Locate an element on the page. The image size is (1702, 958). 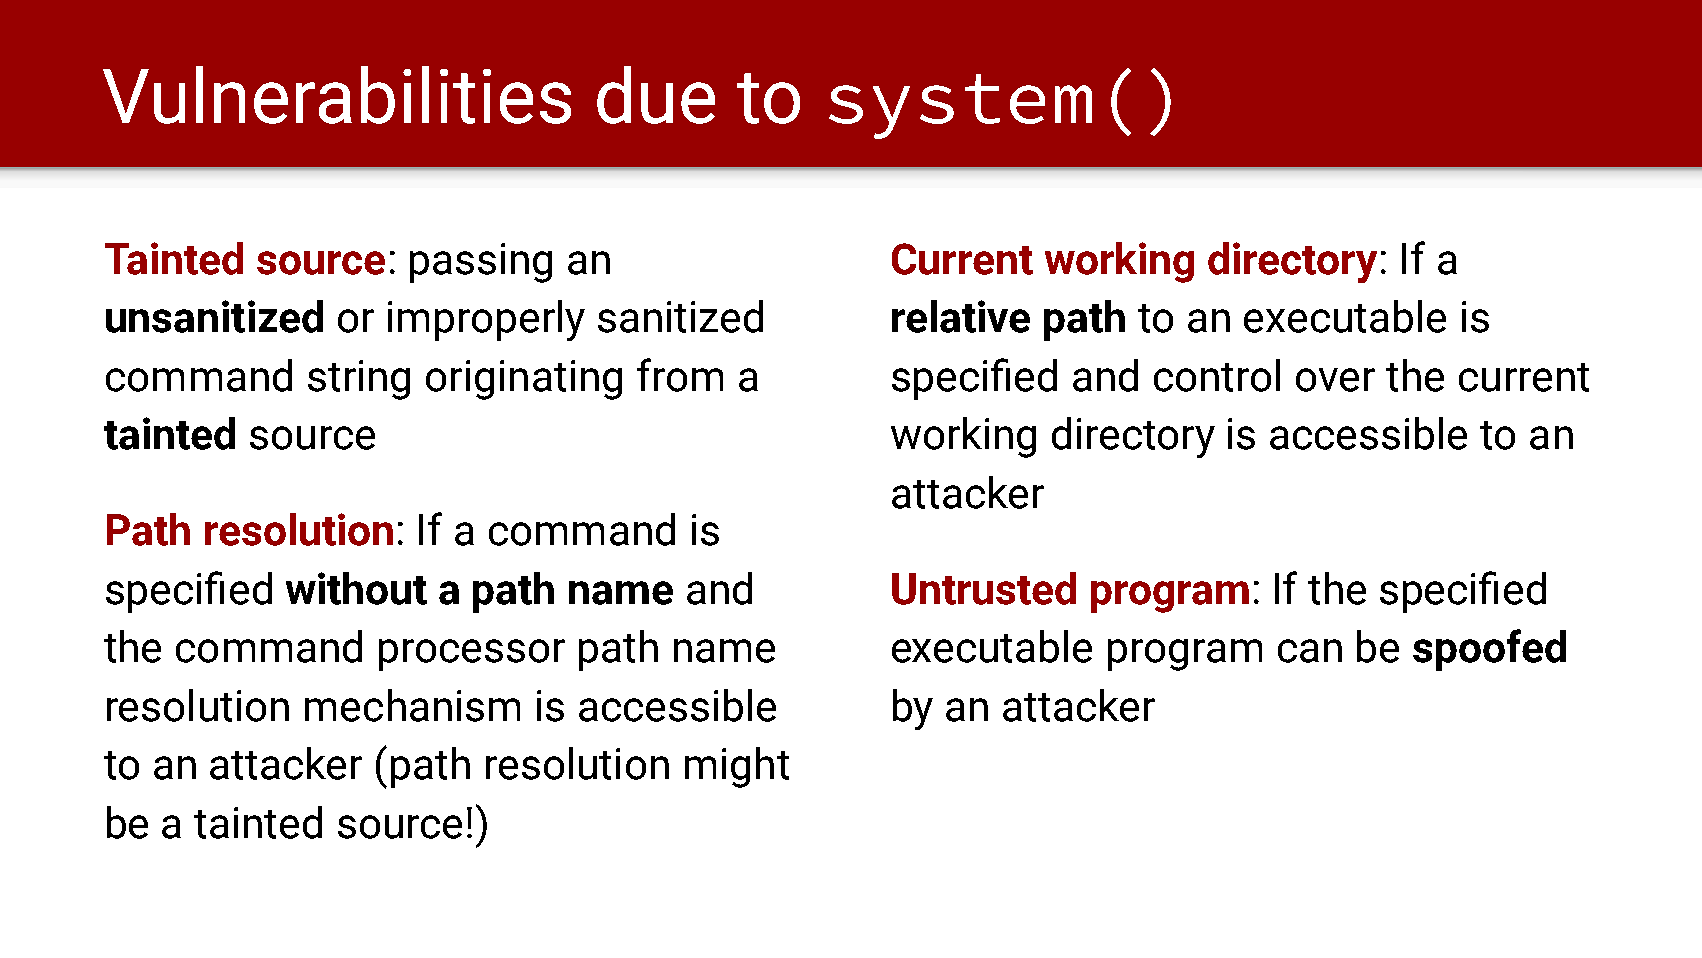
system is located at coordinates (960, 106).
